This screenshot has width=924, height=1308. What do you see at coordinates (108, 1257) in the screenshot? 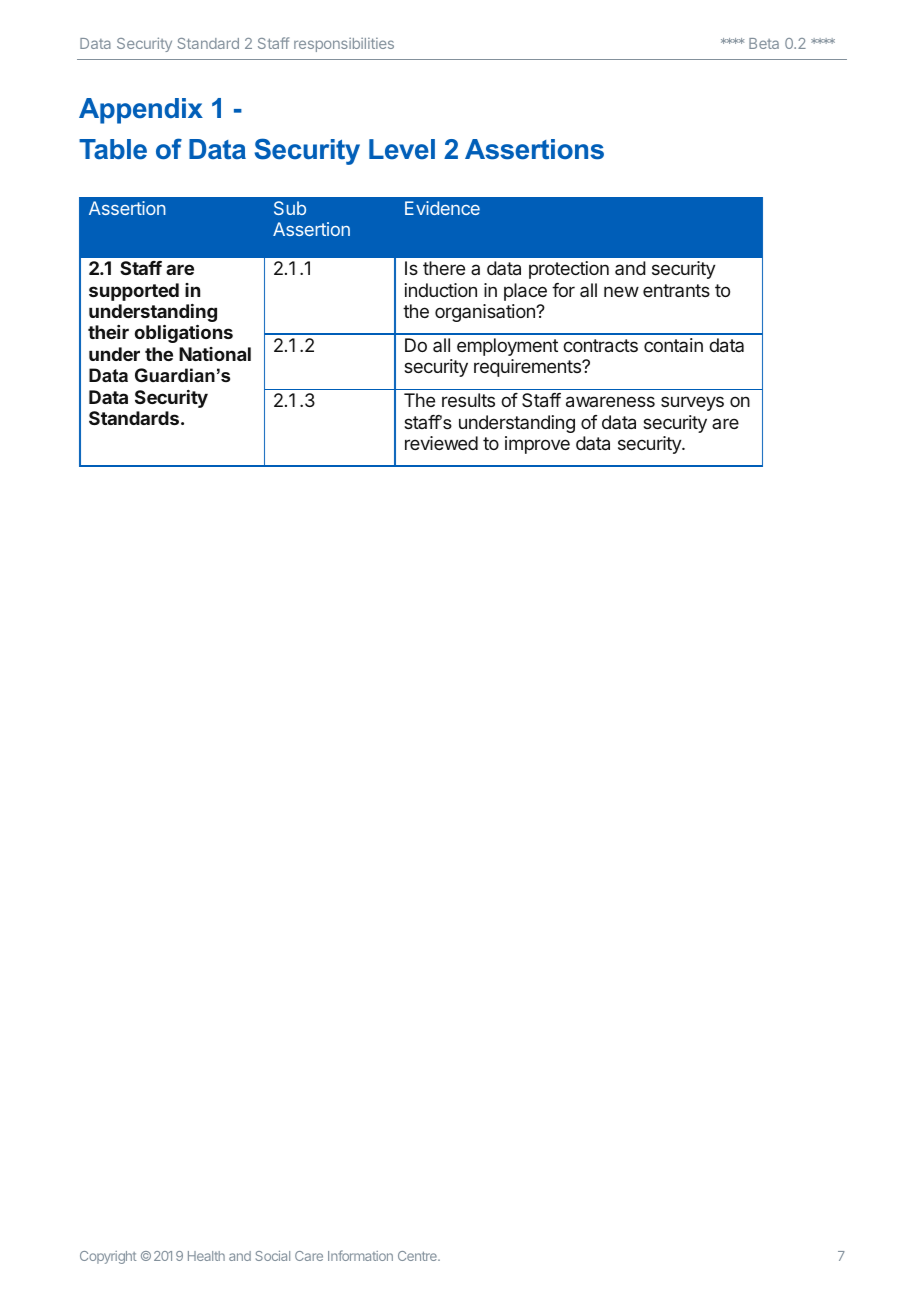
I see `Copyright` at bounding box center [108, 1257].
